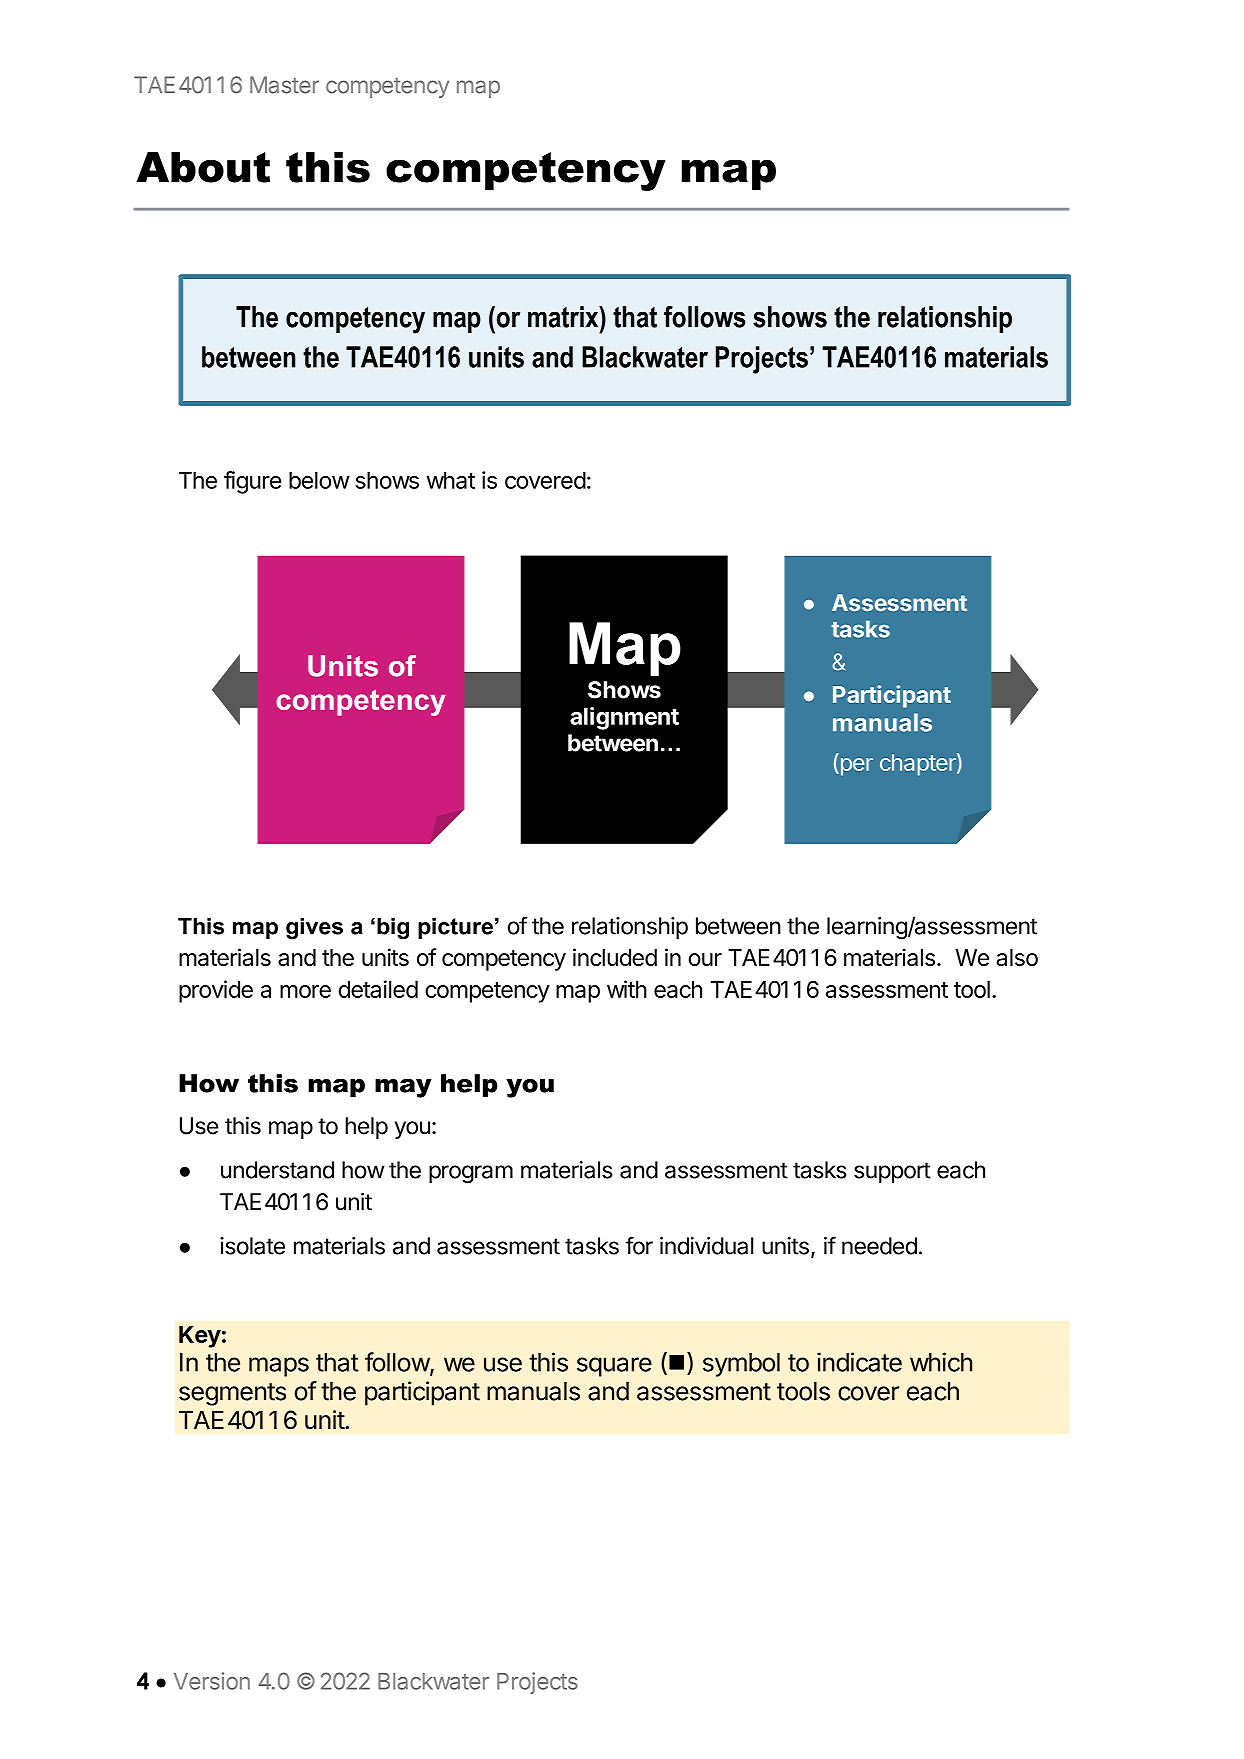 This page has width=1244, height=1759. Describe the element at coordinates (212, 1681) in the page. I see `Version` at that location.
